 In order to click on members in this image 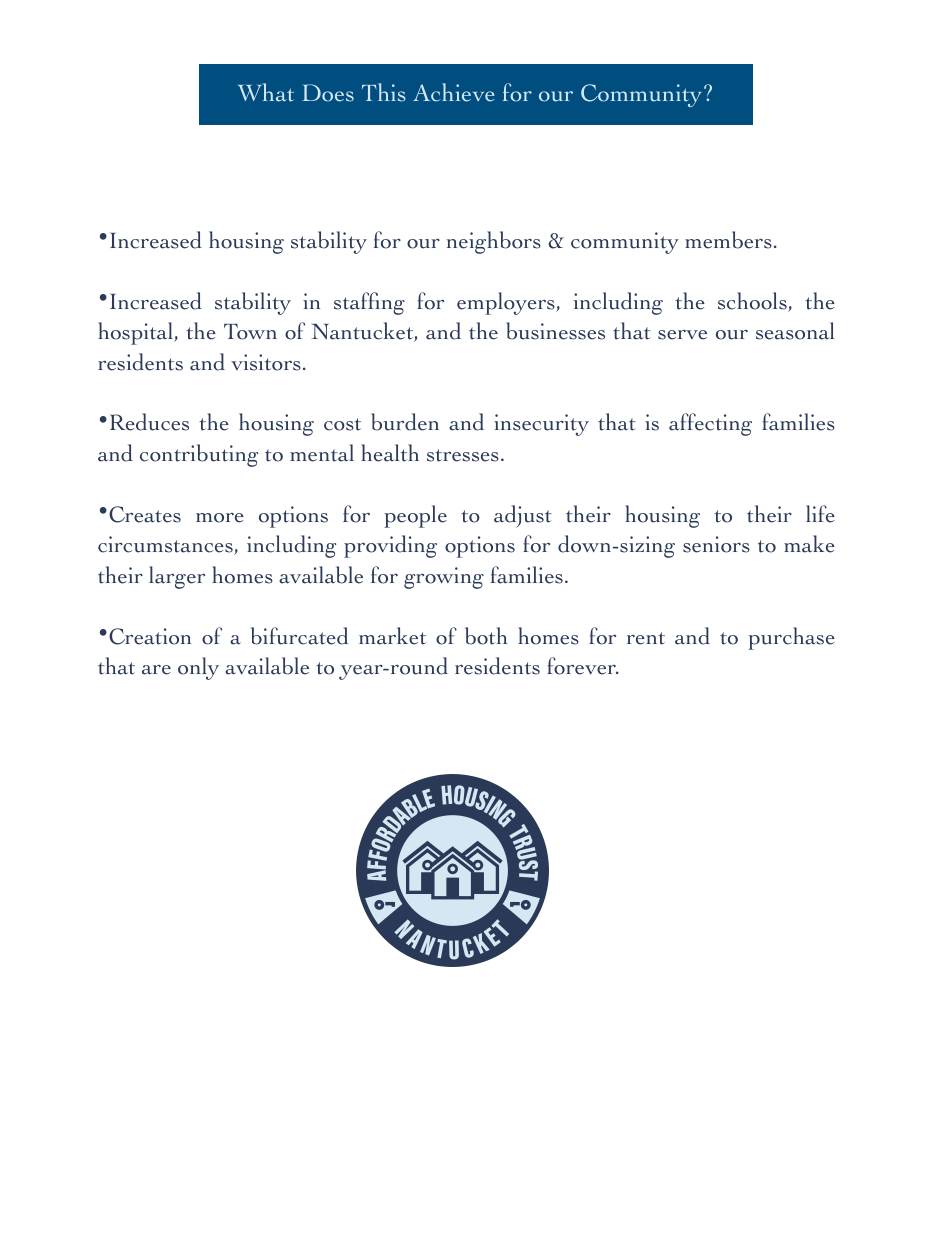, I will do `click(728, 240)`.
